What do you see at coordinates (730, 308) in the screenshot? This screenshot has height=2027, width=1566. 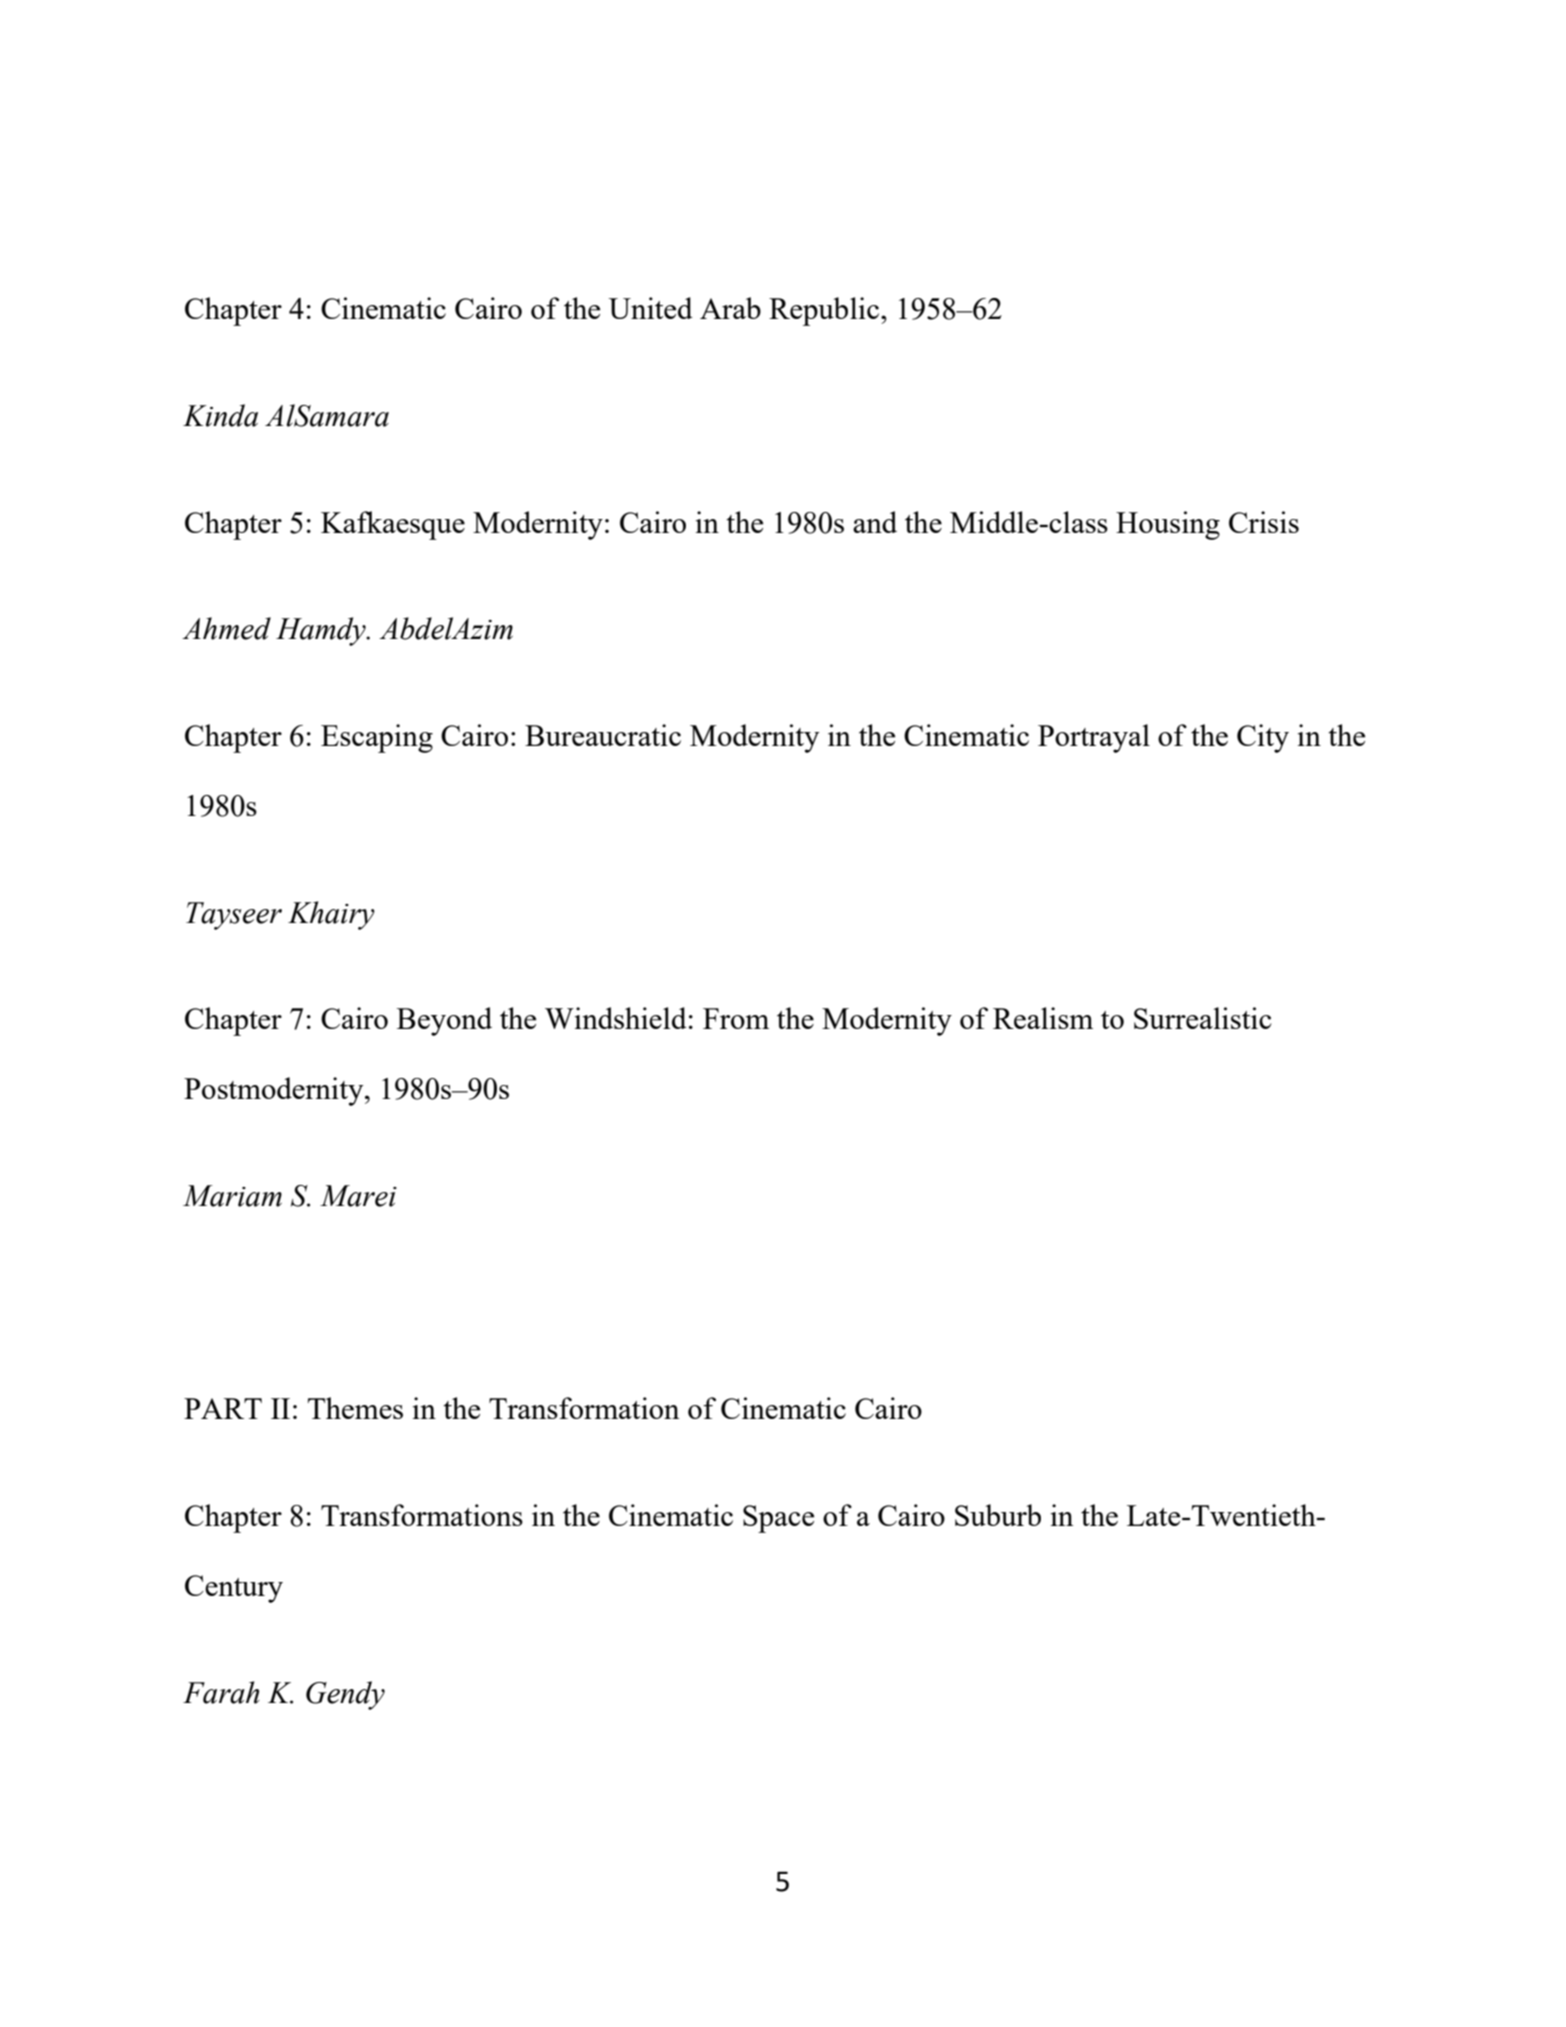 I see `Arab` at bounding box center [730, 308].
